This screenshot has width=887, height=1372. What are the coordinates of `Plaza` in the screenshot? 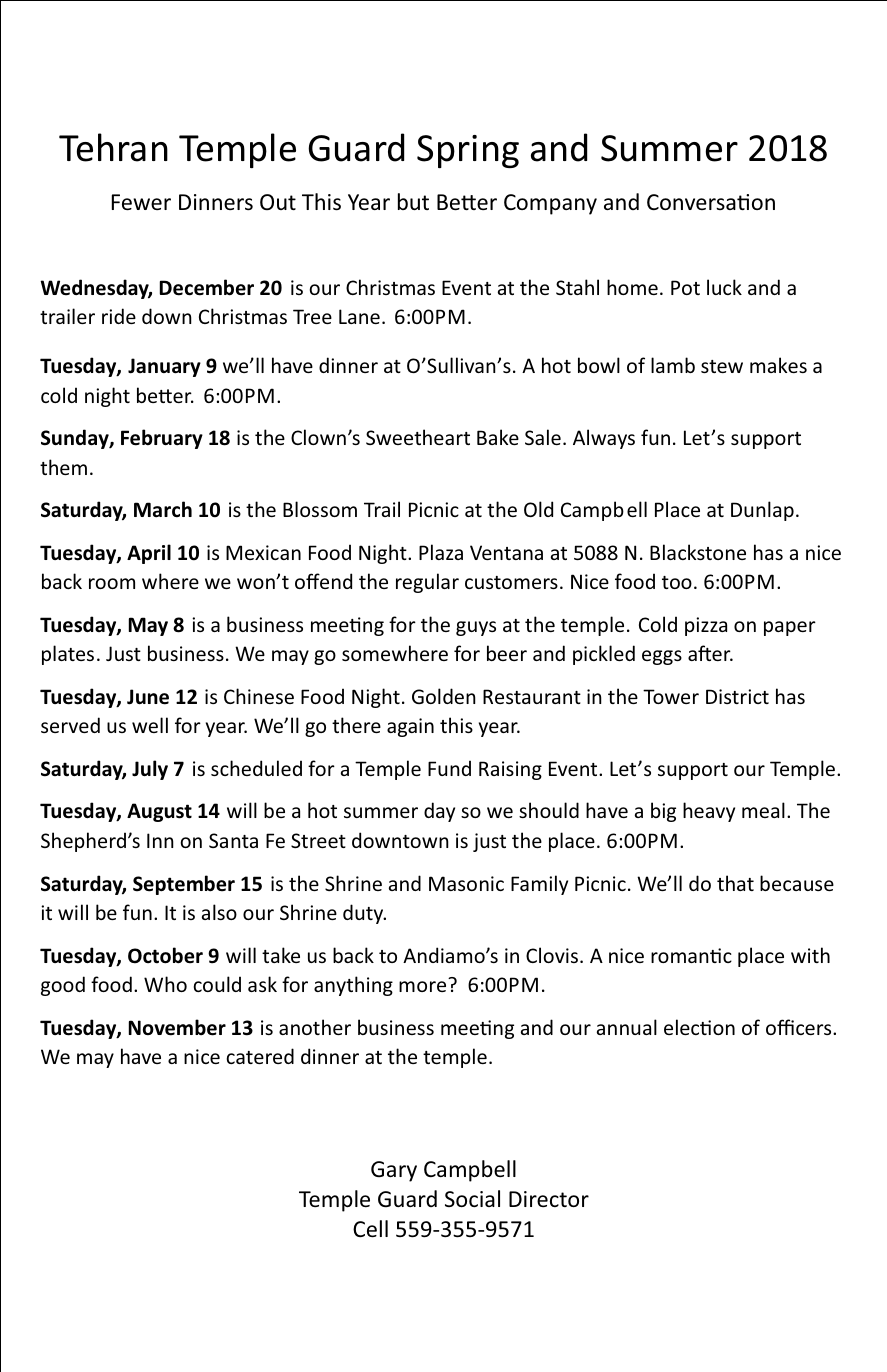 It's located at (441, 552).
